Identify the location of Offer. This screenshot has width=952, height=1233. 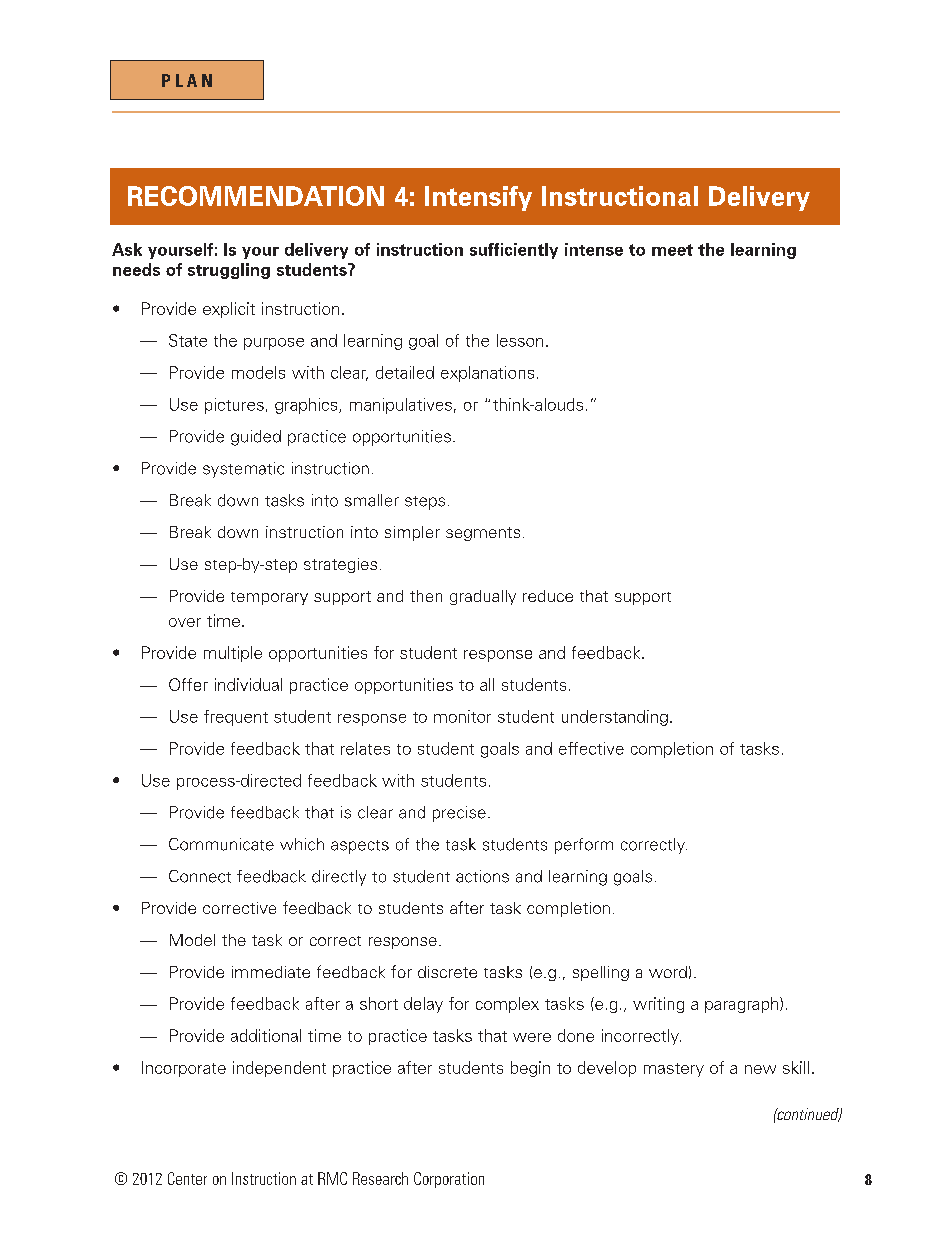
(188, 684).
